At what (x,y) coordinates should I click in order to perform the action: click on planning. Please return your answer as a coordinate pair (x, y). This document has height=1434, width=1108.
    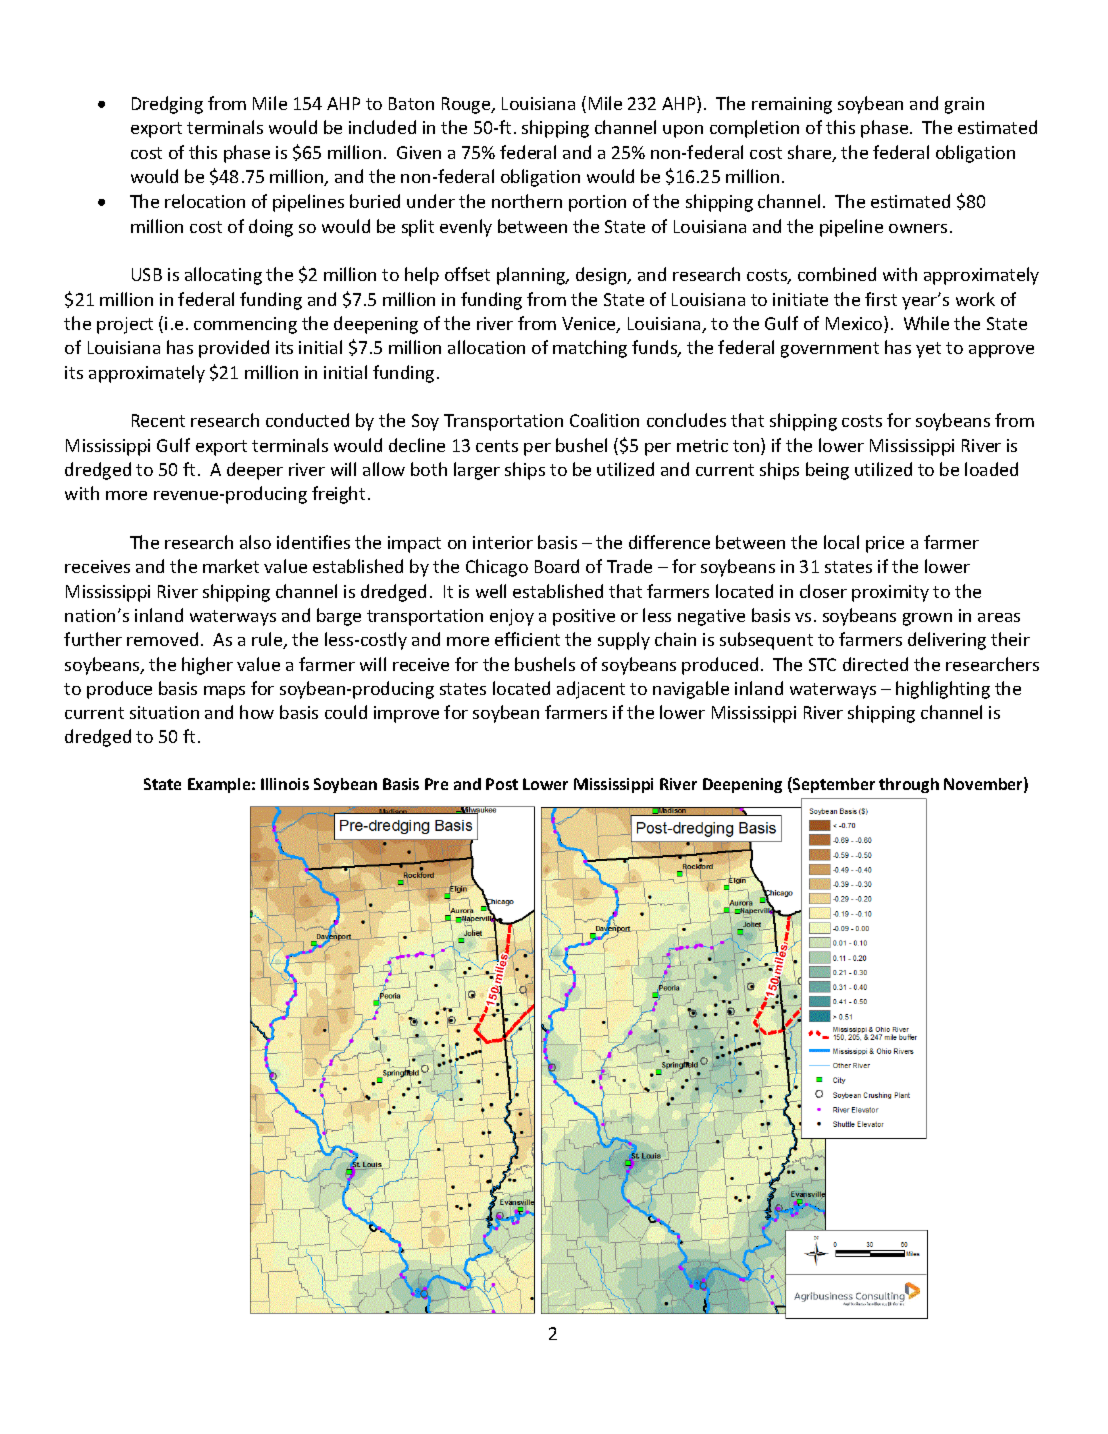
    Looking at the image, I should click on (532, 276).
